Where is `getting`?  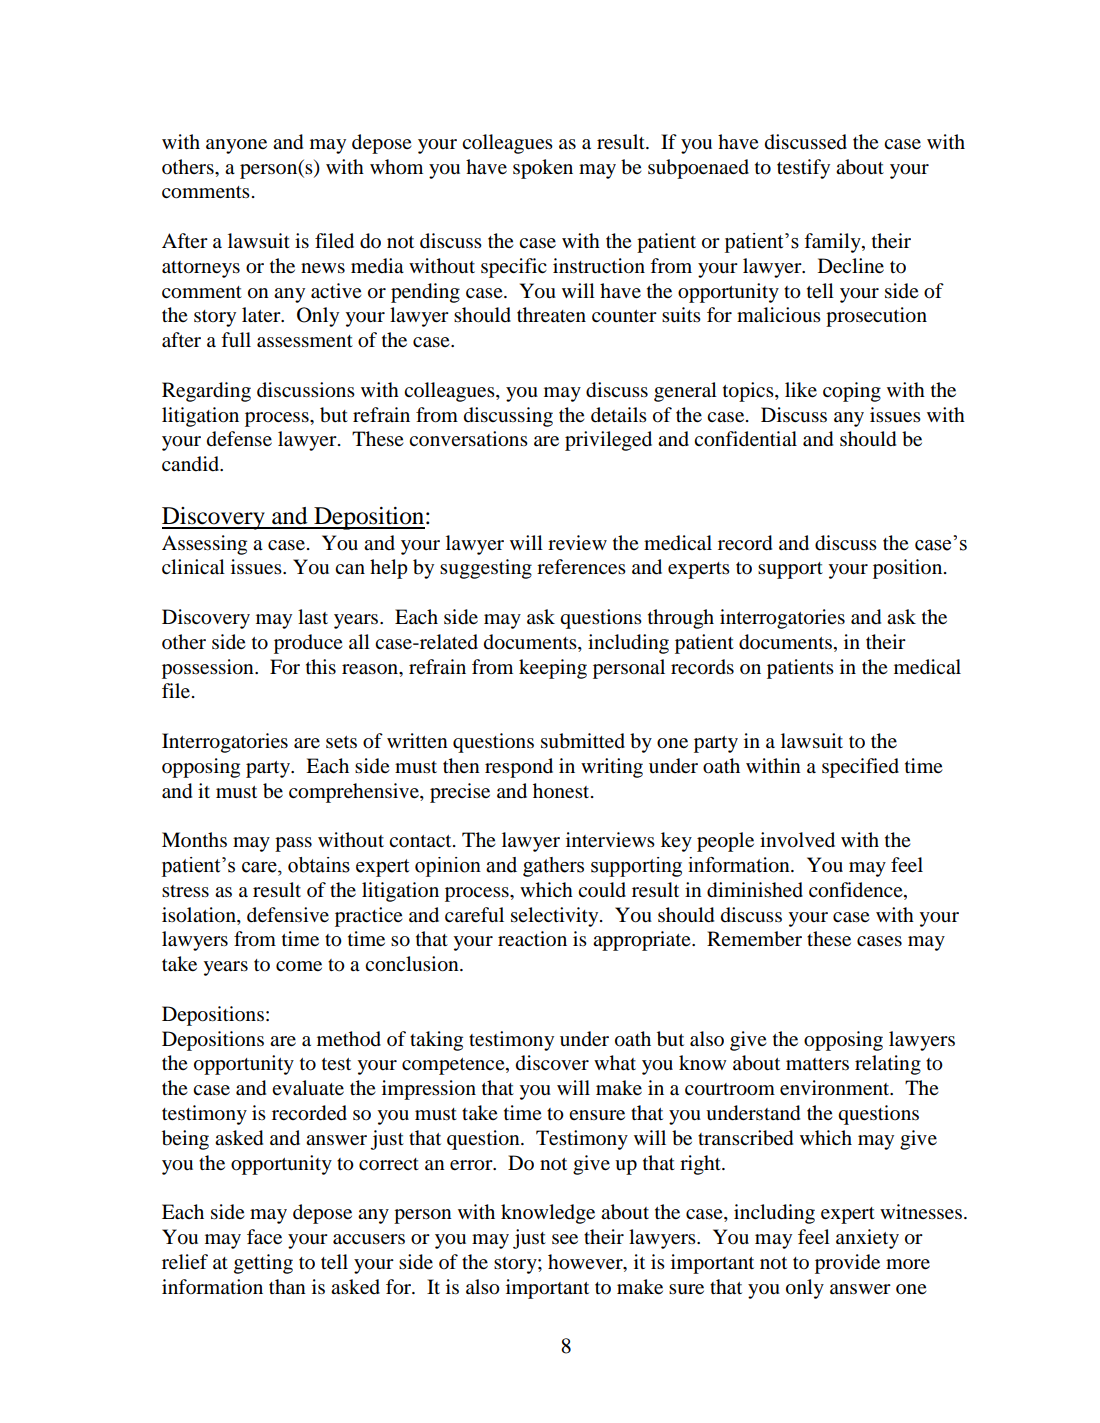 getting is located at coordinates (263, 1264).
